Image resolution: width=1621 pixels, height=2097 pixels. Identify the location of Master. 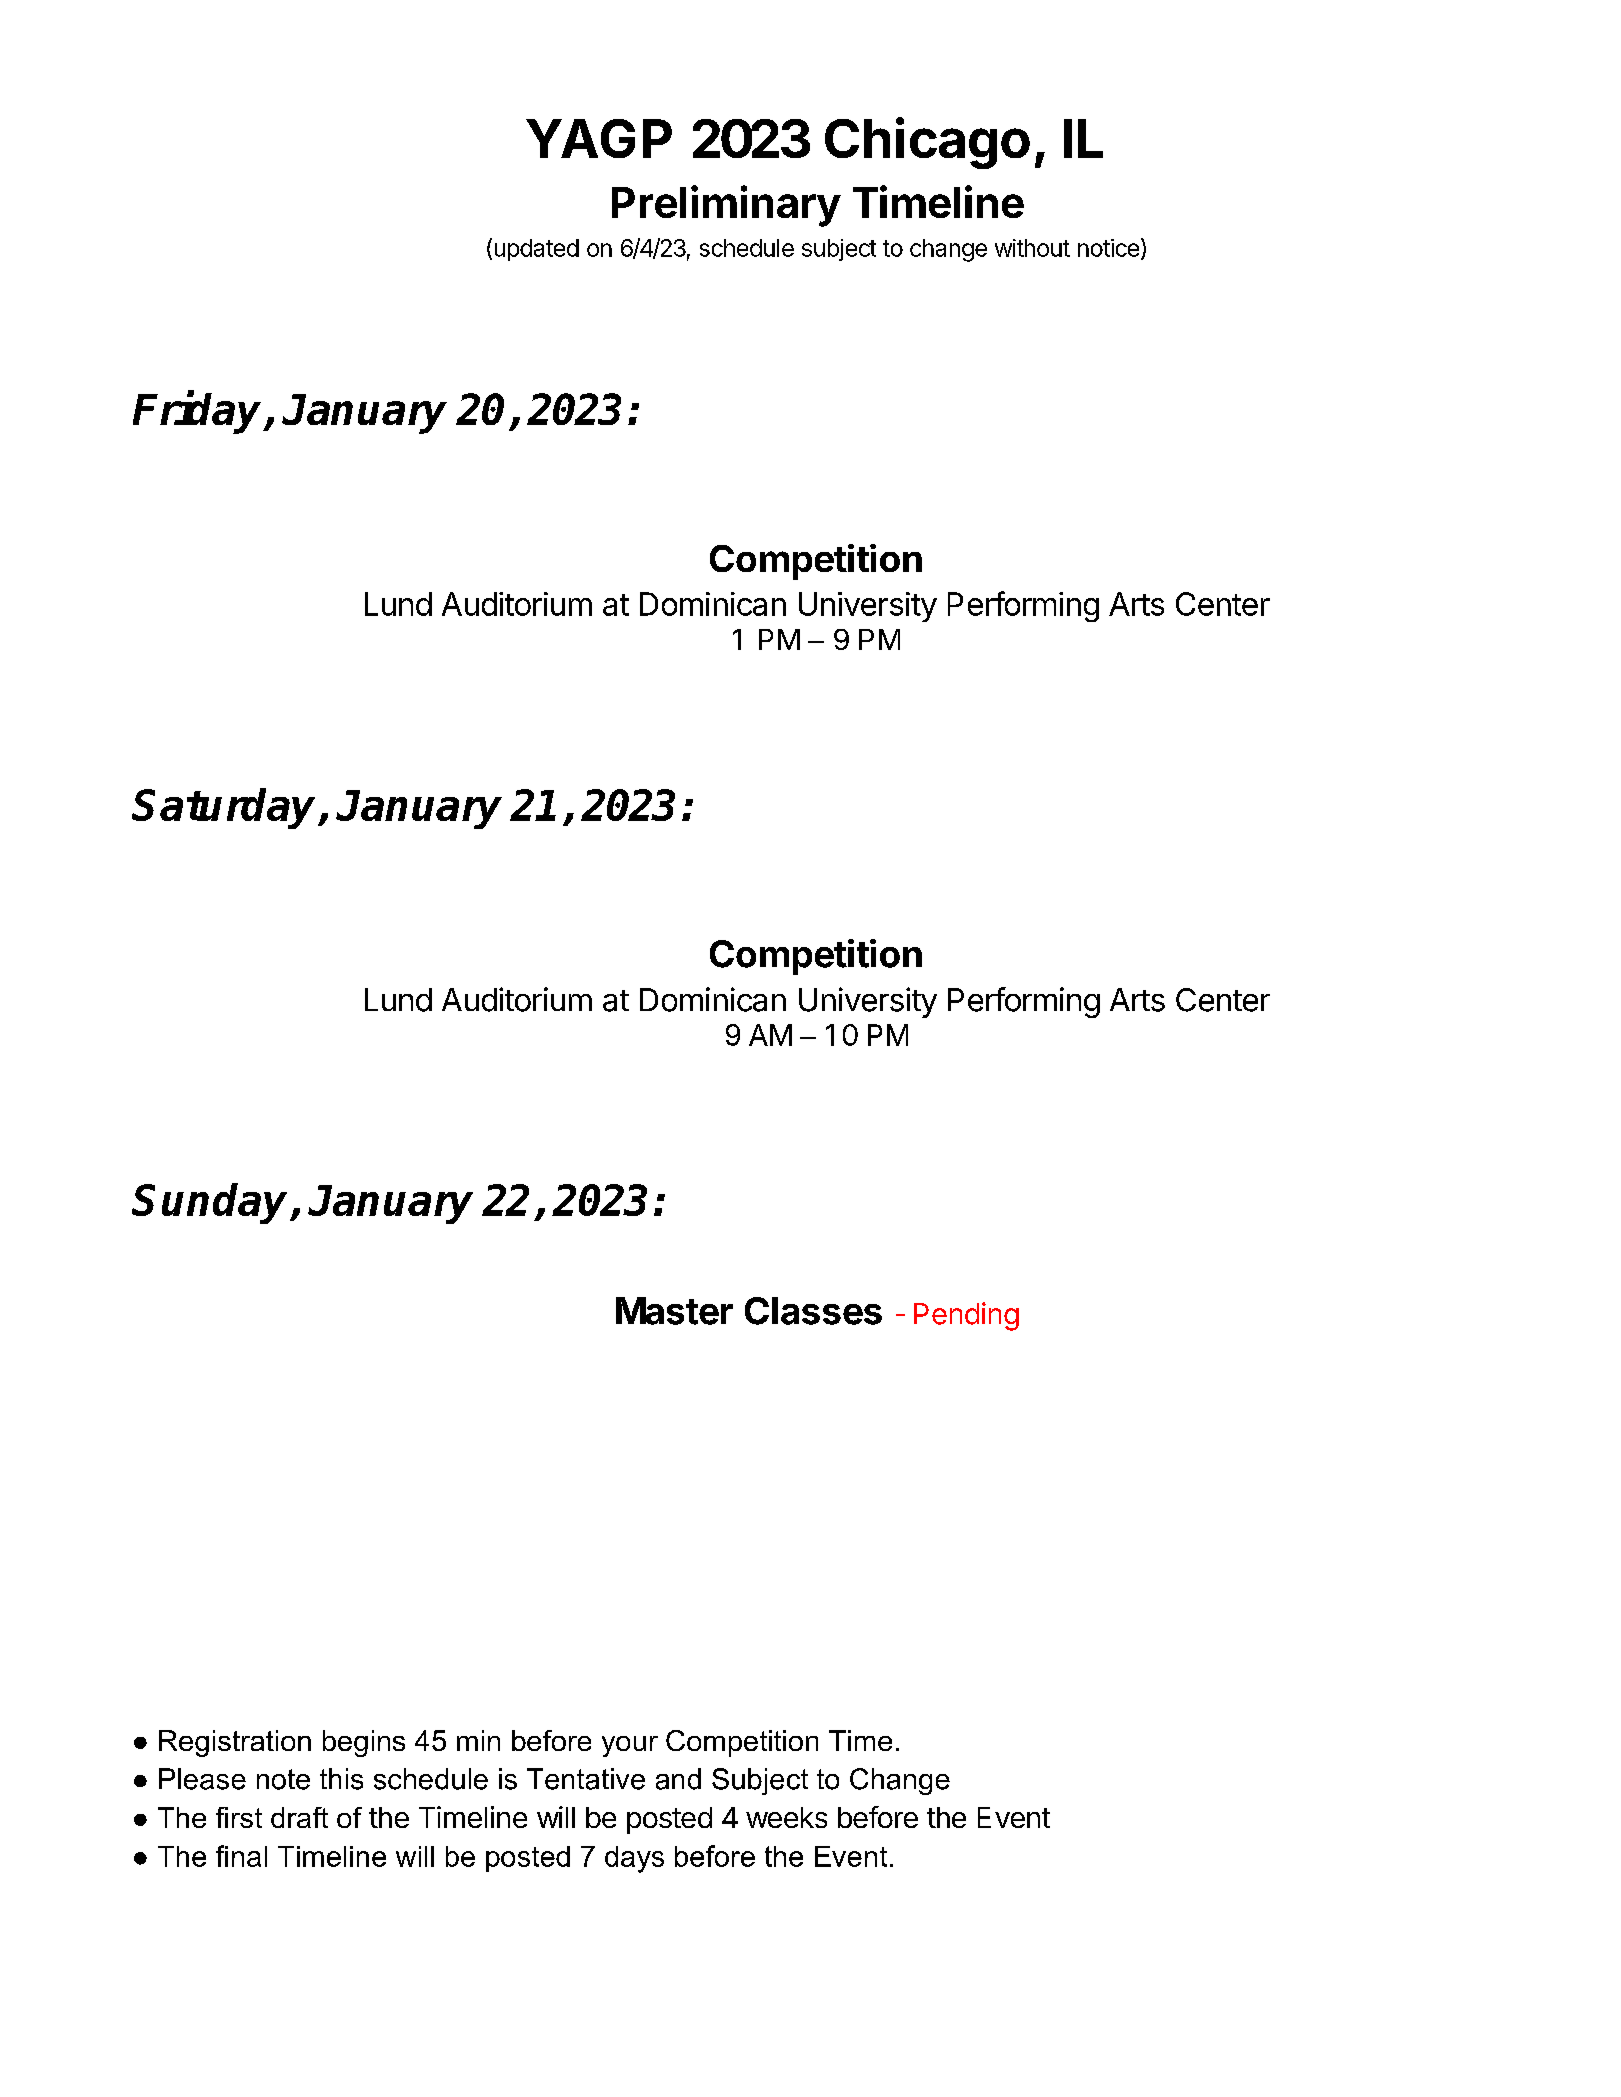
(674, 1311).
